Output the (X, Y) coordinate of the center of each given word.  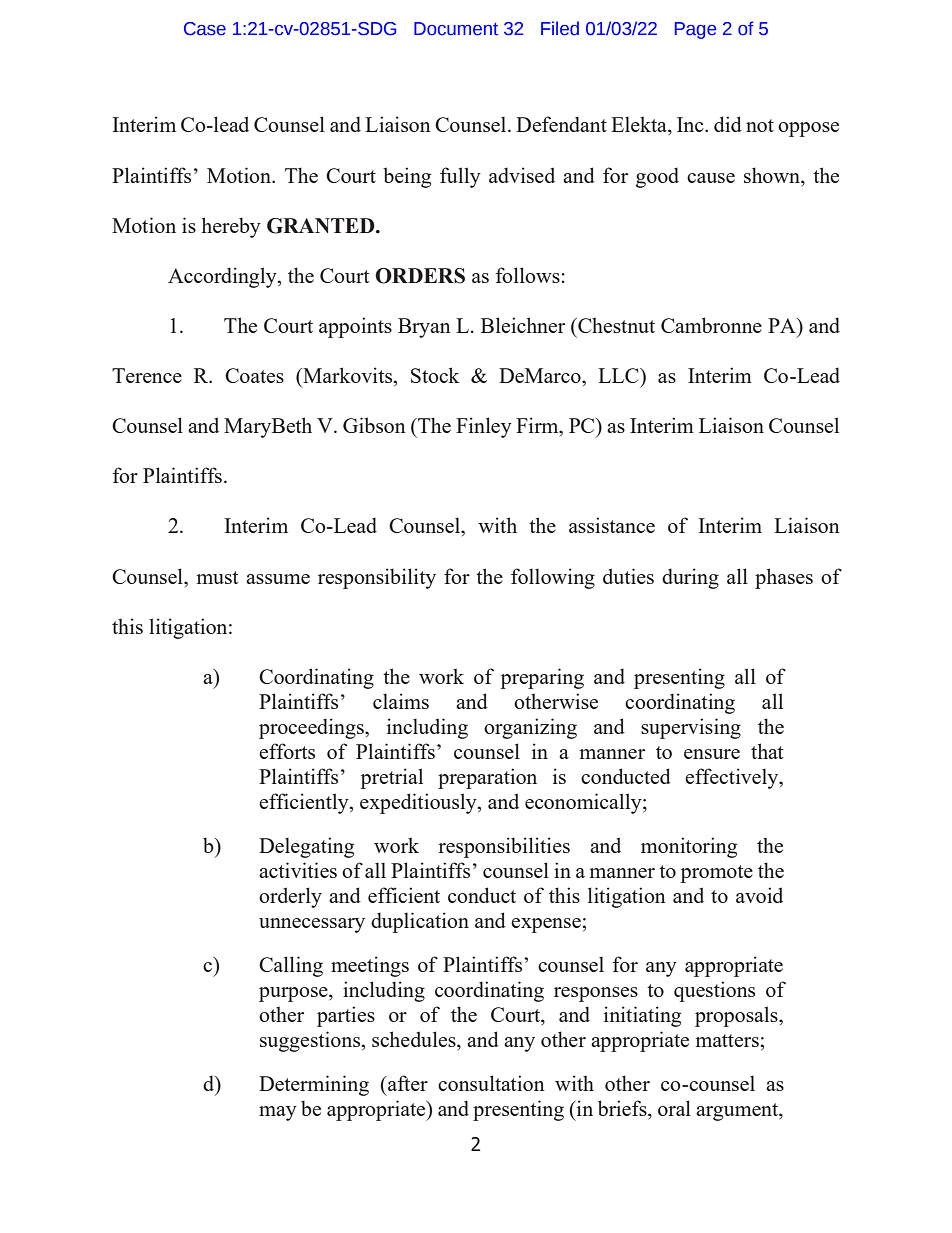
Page (695, 30)
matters (727, 1040)
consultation (491, 1083)
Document (456, 29)
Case (205, 29)
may (278, 1113)
